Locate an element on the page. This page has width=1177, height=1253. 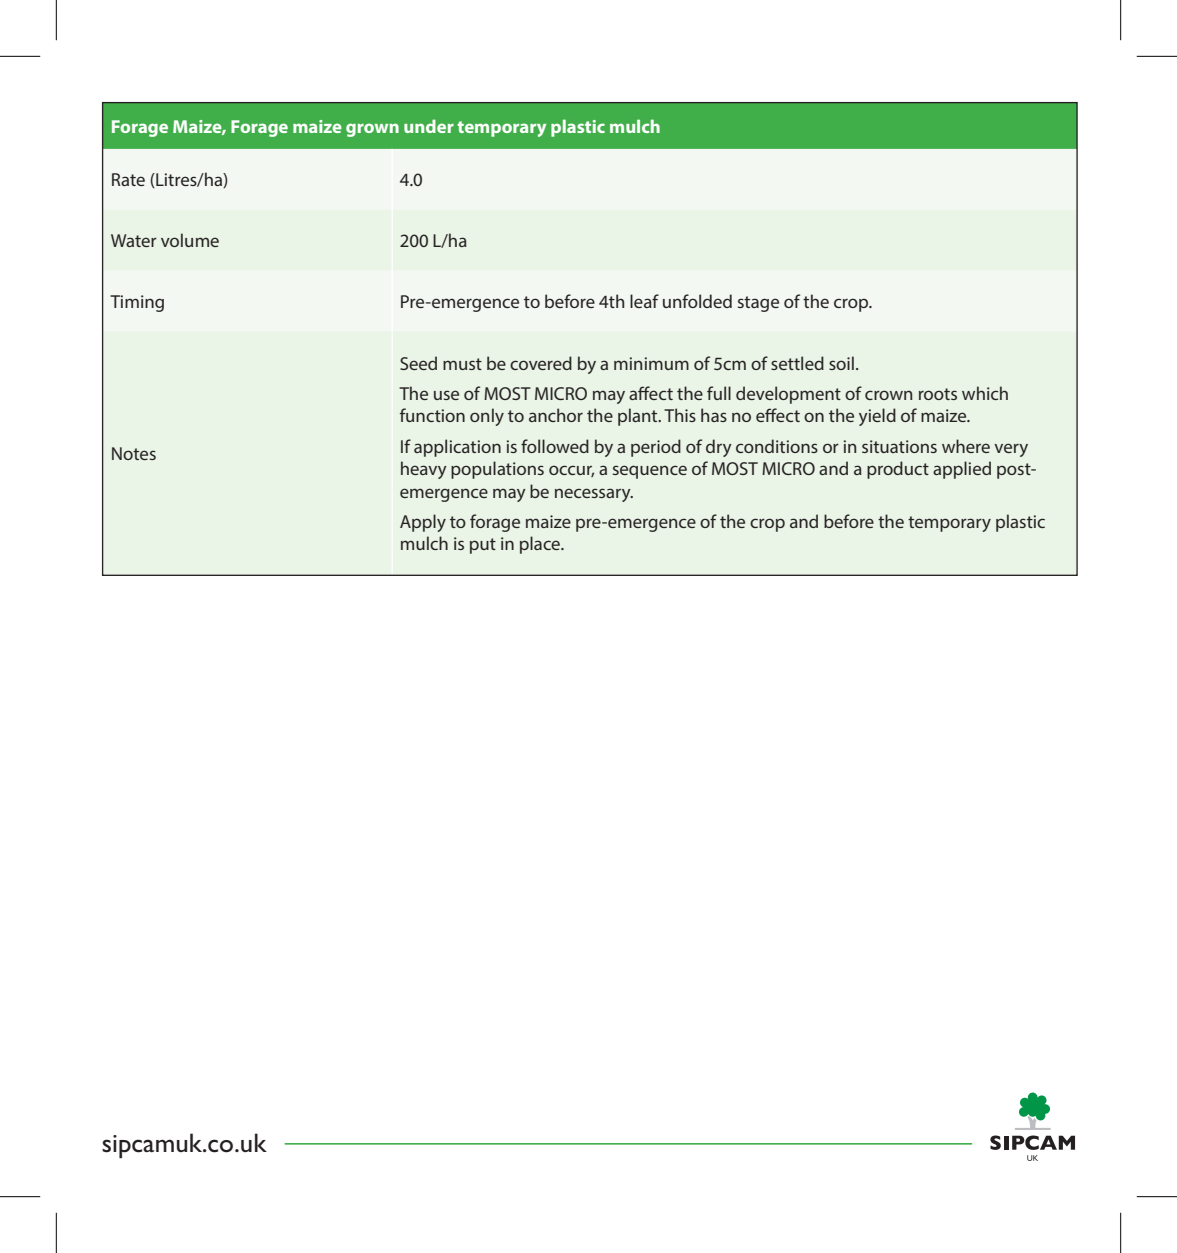
Timing is located at coordinates (137, 303).
